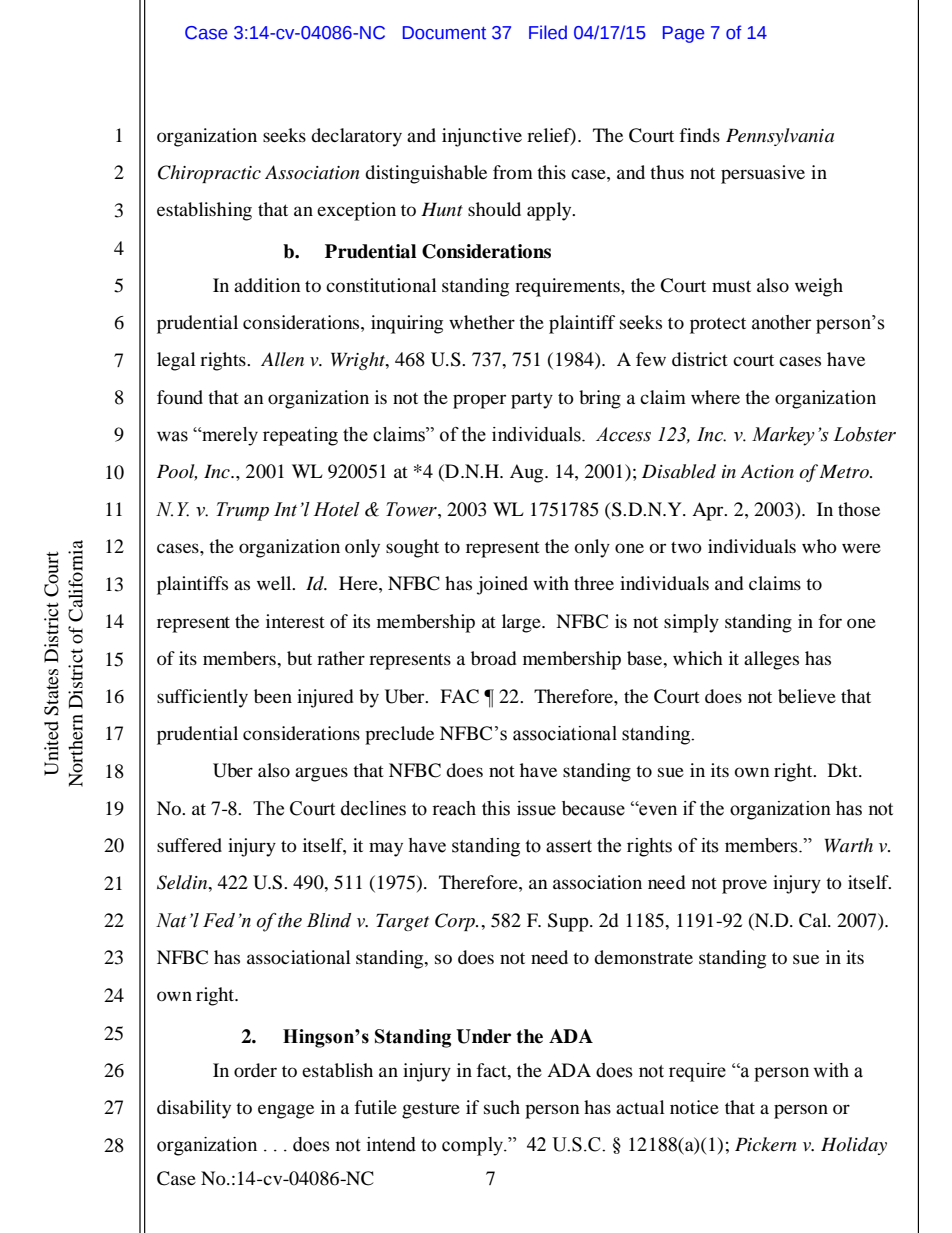  I want to click on declaratory, so click(356, 137).
